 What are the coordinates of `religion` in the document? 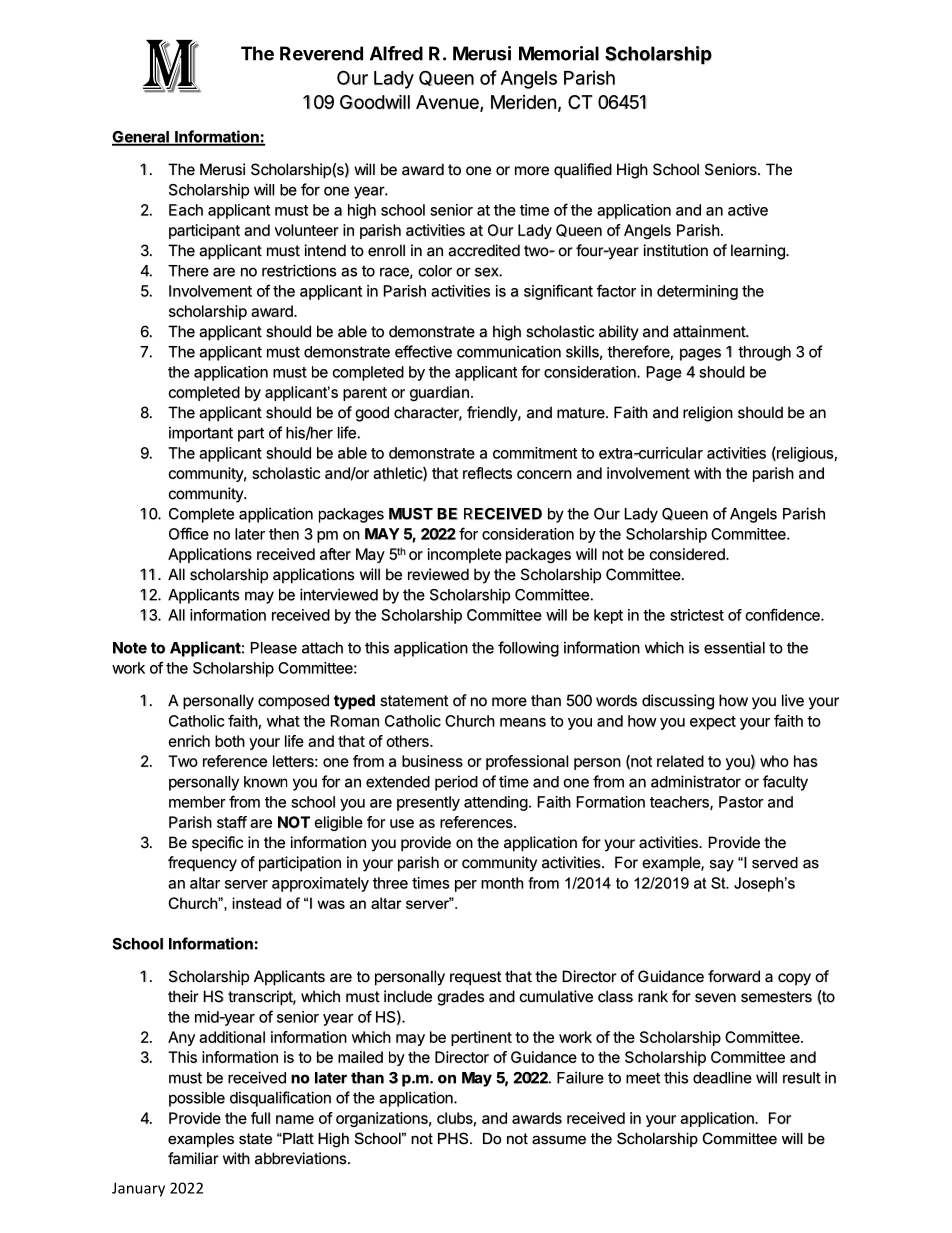 It's located at (708, 414).
